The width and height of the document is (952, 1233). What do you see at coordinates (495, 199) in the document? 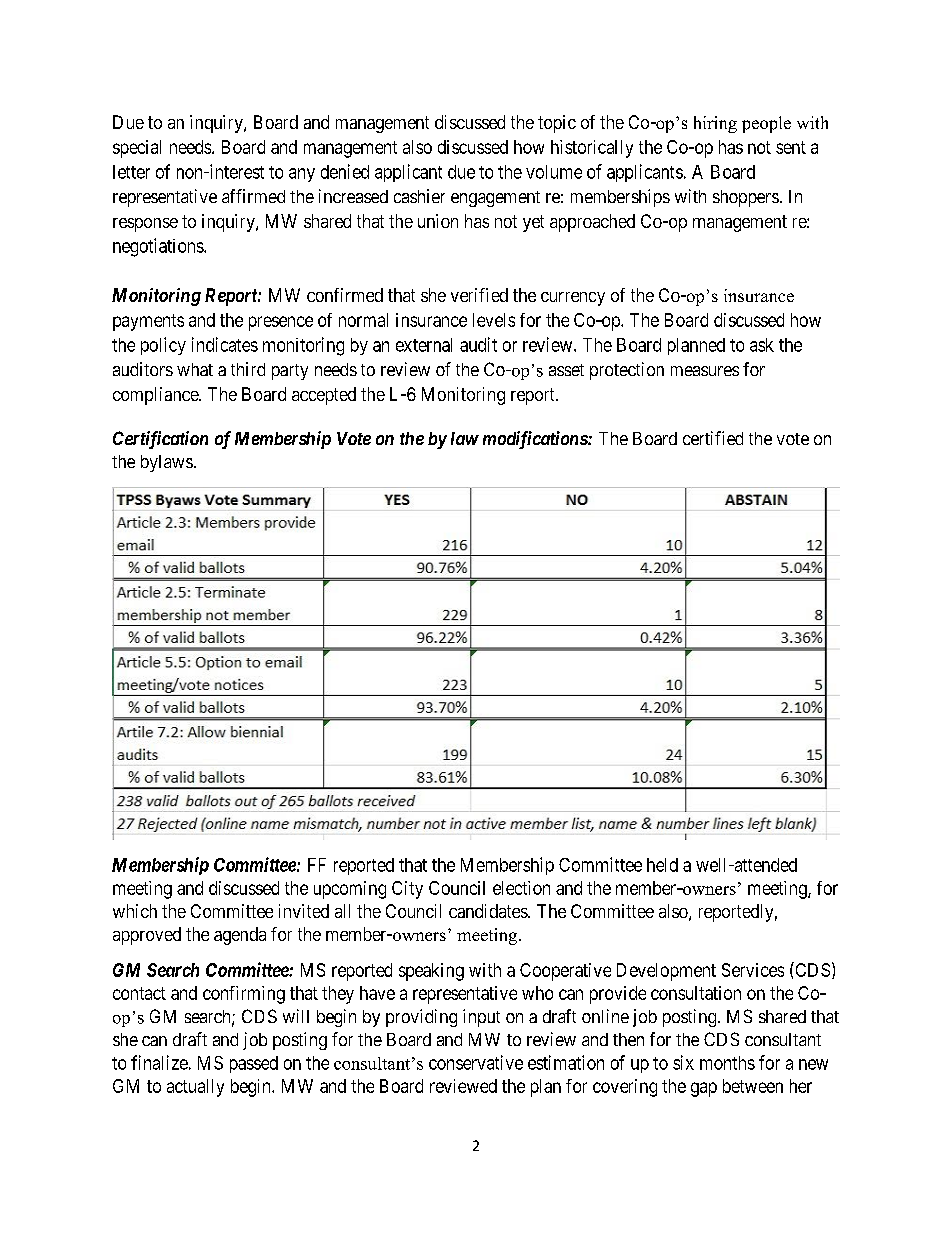
I see `engagement` at bounding box center [495, 199].
